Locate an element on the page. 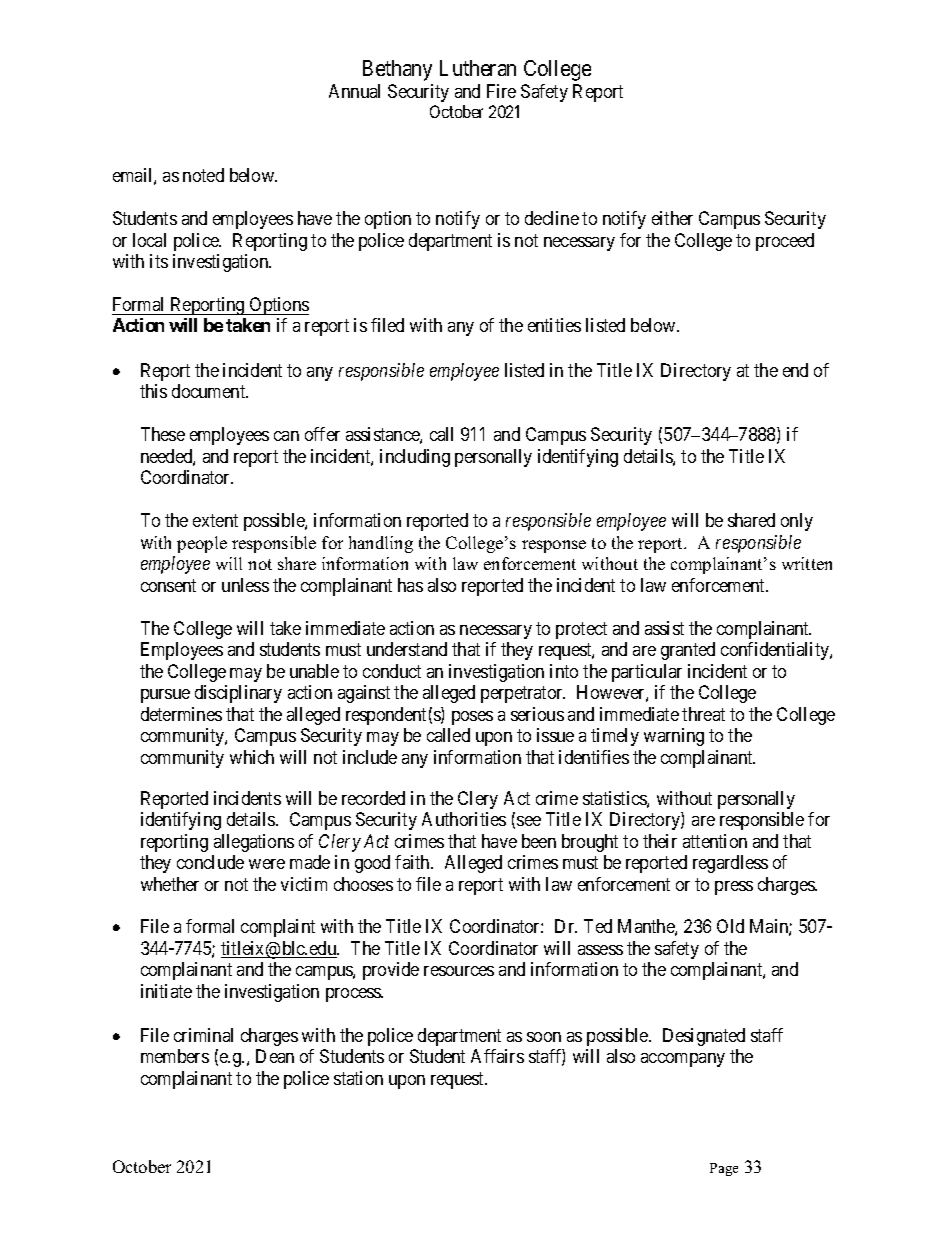  Dean is located at coordinates (275, 1056).
